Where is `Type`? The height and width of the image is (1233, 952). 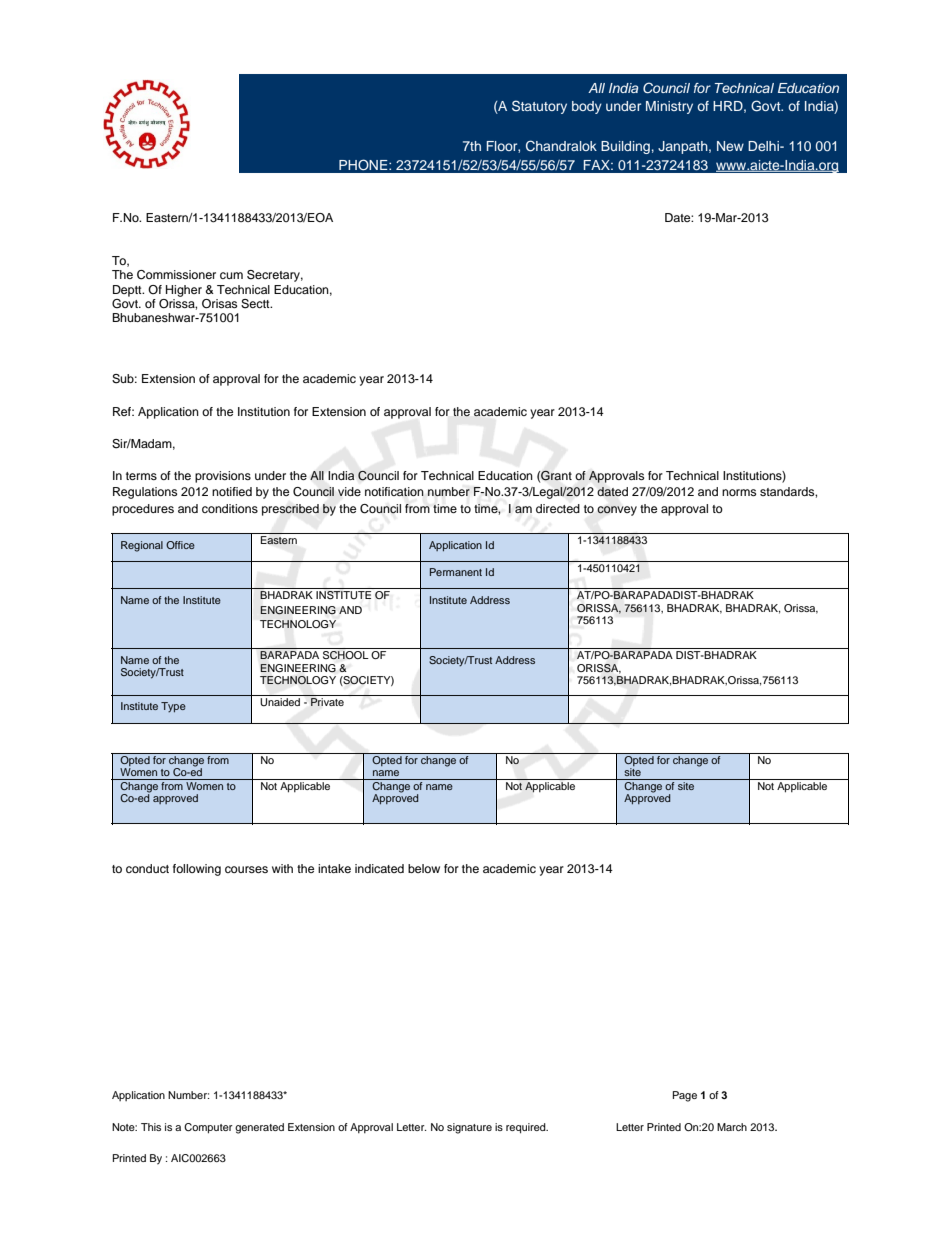
Type is located at coordinates (173, 707).
